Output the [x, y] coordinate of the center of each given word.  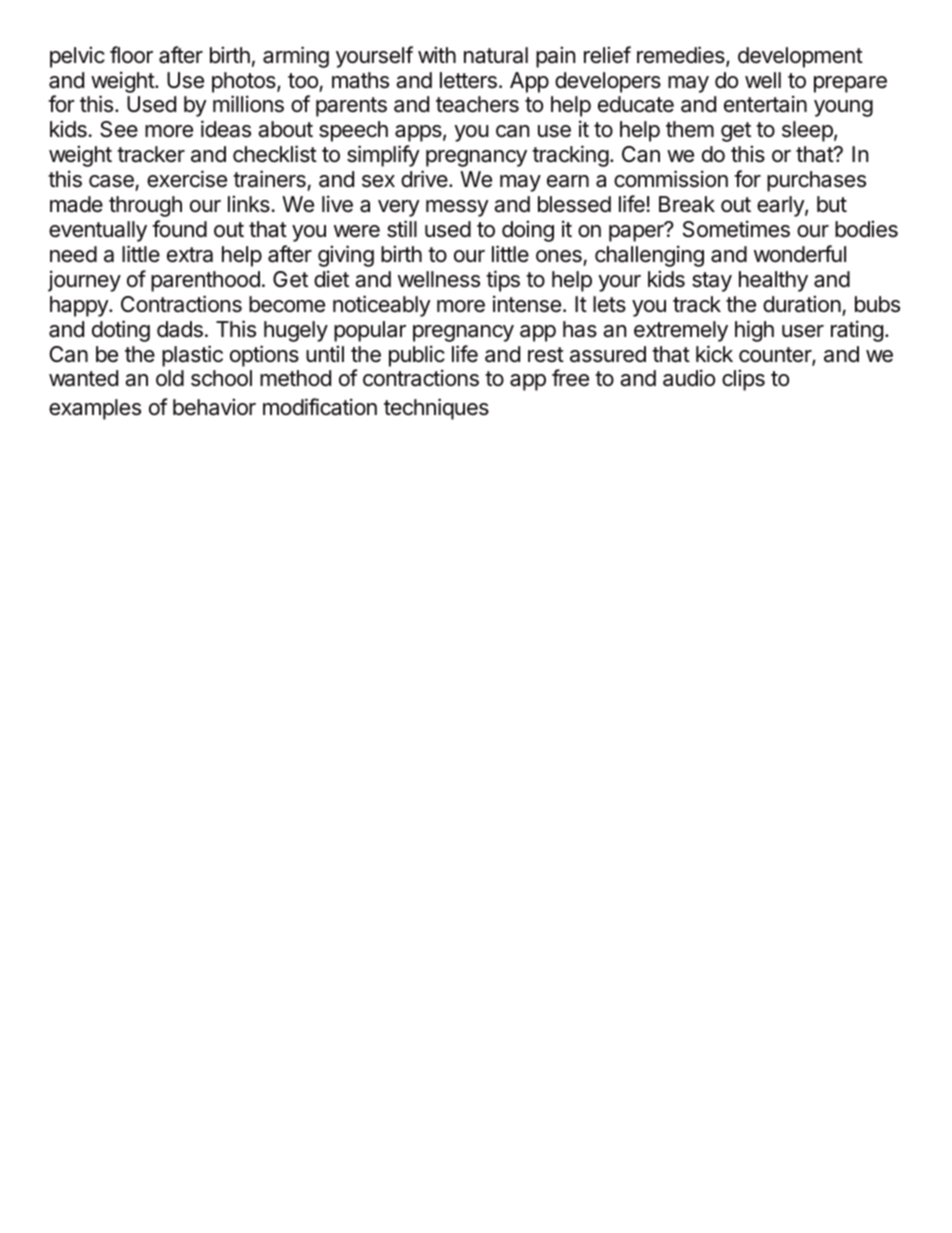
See [119, 129]
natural [496, 55]
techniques [436, 409]
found [179, 228]
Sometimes [736, 229]
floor [131, 55]
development [800, 57]
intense [527, 304]
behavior [214, 407]
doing [528, 231]
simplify [383, 156]
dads [180, 329]
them [690, 129]
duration [802, 304]
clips [743, 380]
